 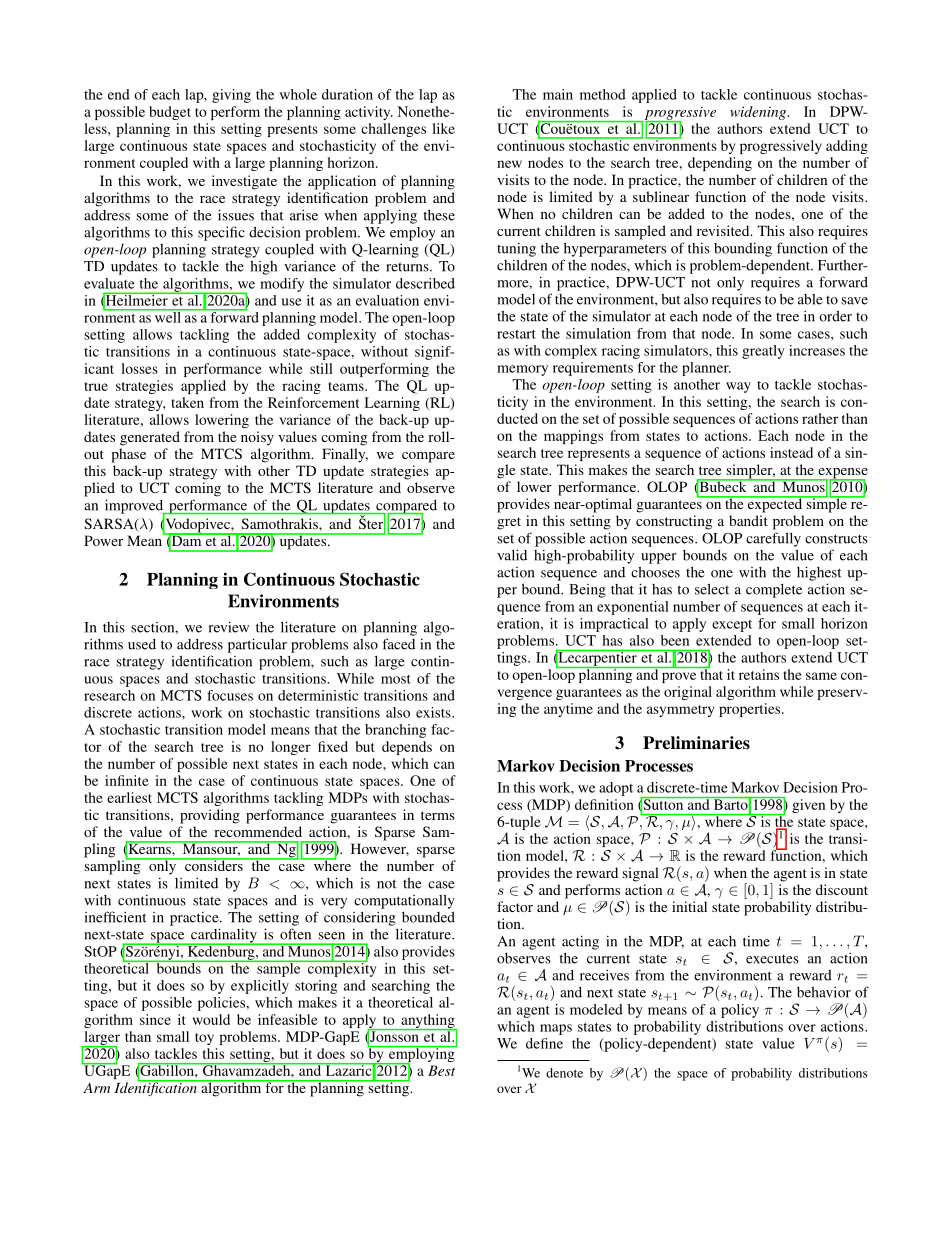 What do you see at coordinates (204, 1039) in the document?
I see `toy` at bounding box center [204, 1039].
